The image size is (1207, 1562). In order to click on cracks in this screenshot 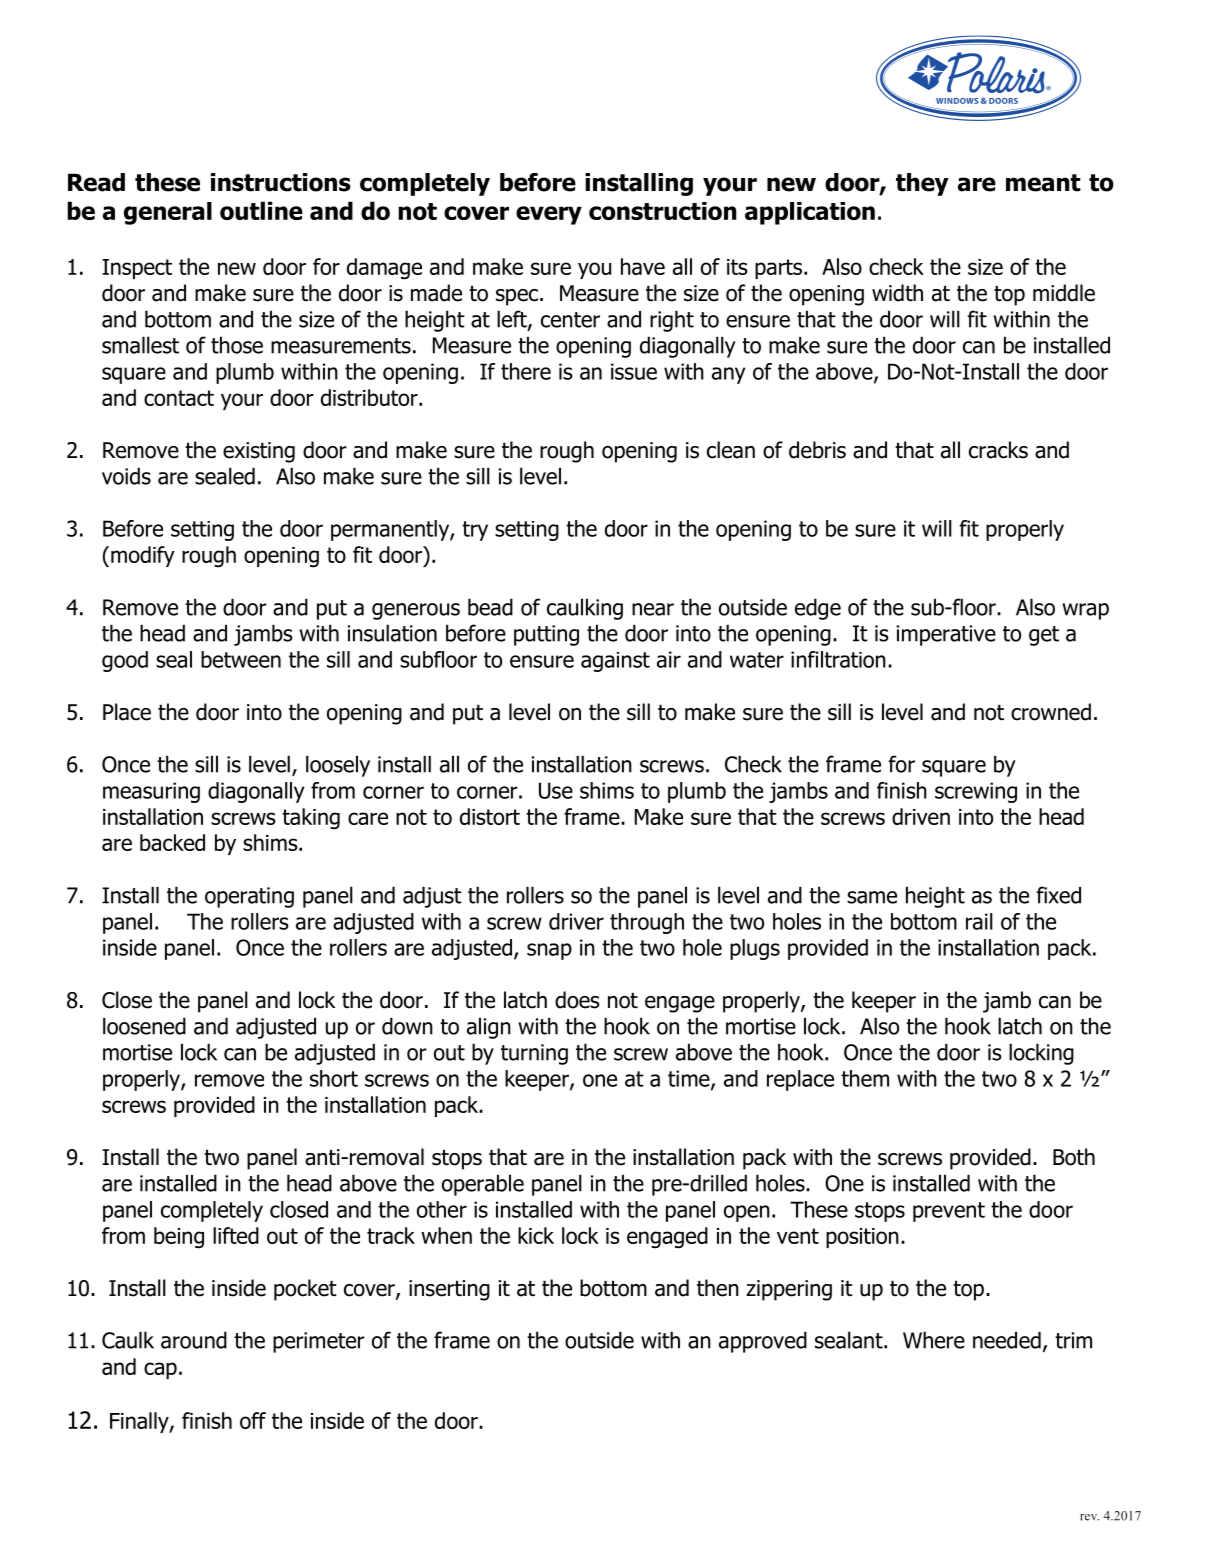, I will do `click(998, 450)`.
